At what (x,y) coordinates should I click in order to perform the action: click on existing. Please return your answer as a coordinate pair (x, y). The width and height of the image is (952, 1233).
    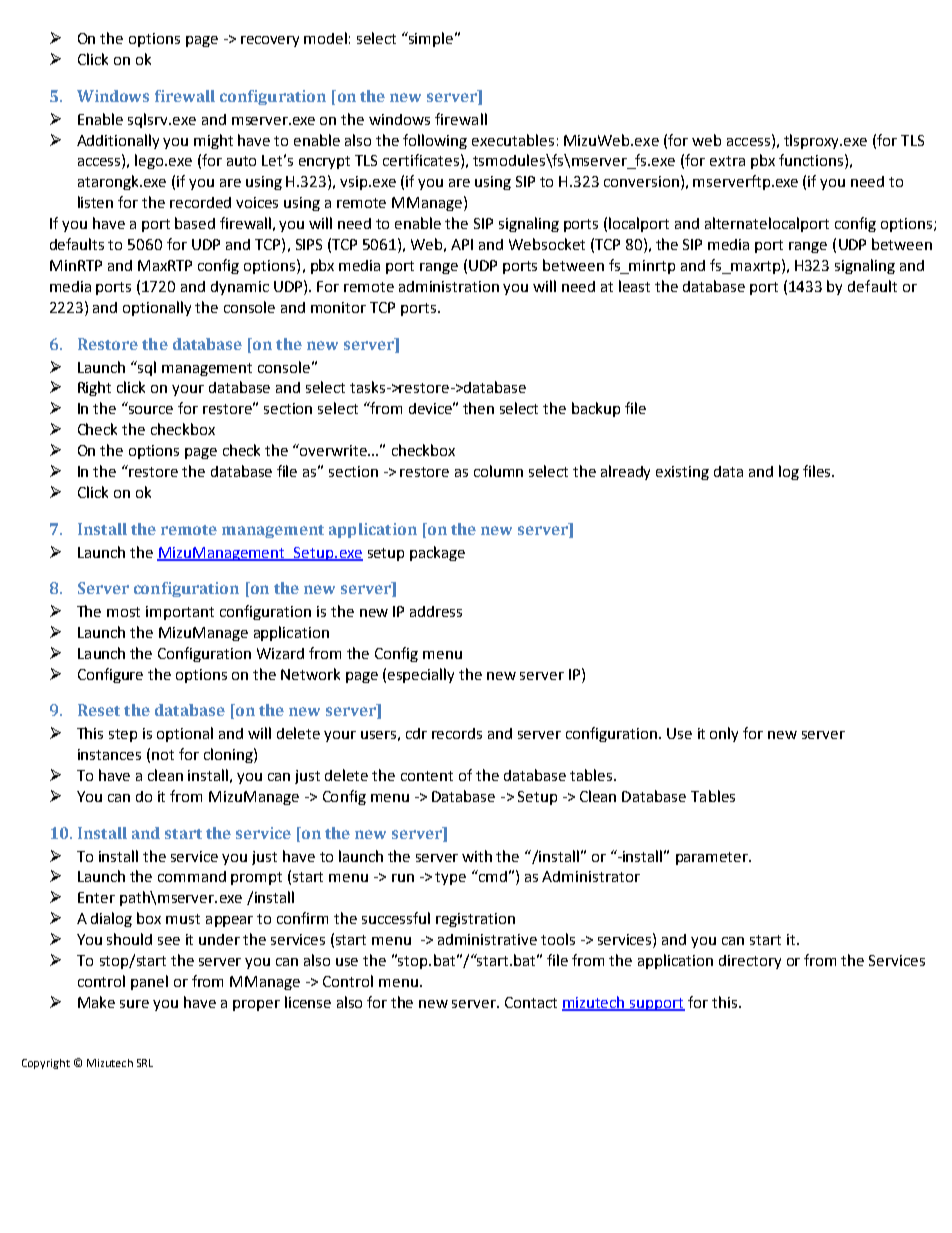
    Looking at the image, I should click on (682, 473).
